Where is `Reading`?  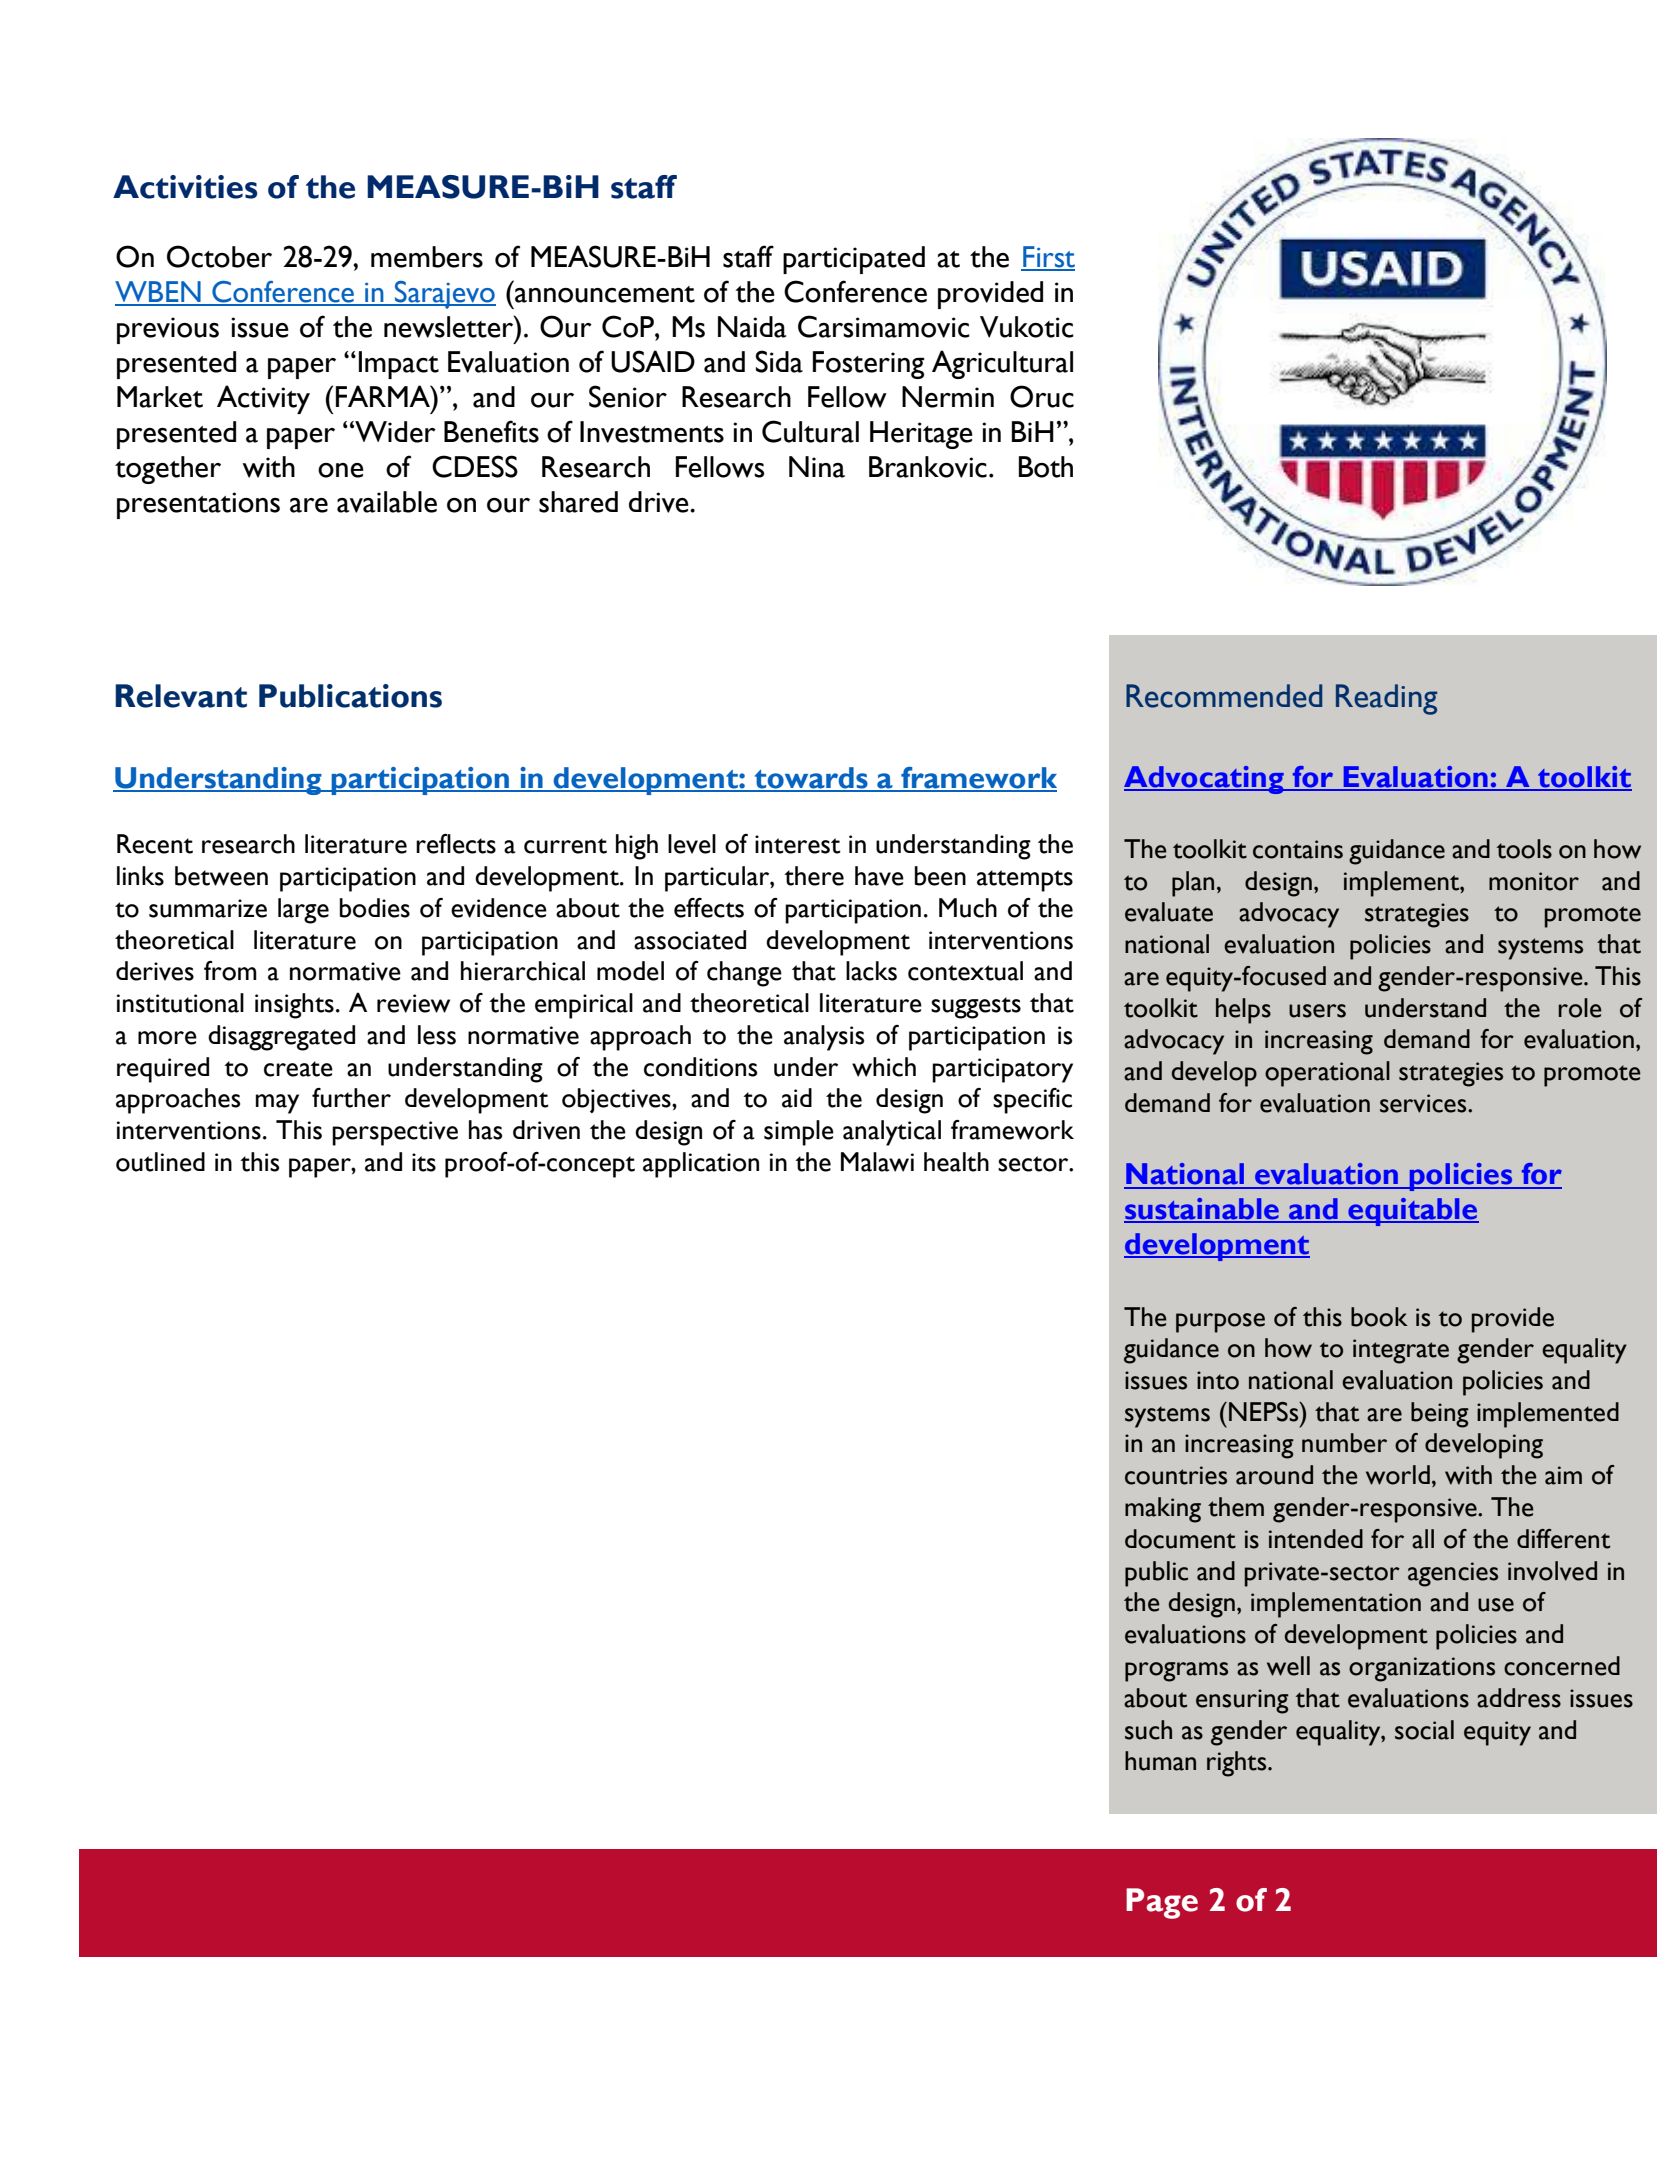 Reading is located at coordinates (1386, 699).
